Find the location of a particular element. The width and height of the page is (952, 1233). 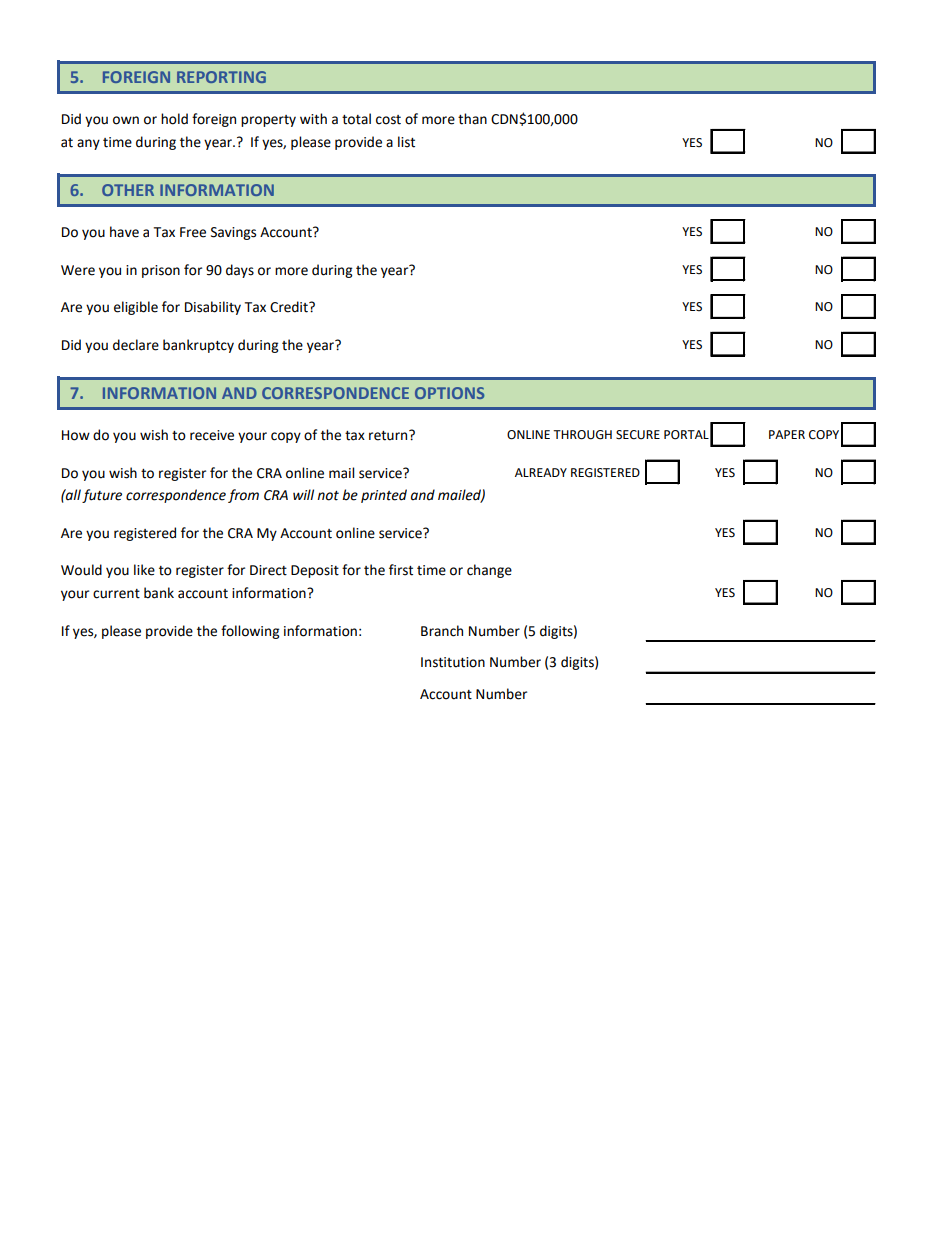

OPTIONS is located at coordinates (449, 393).
